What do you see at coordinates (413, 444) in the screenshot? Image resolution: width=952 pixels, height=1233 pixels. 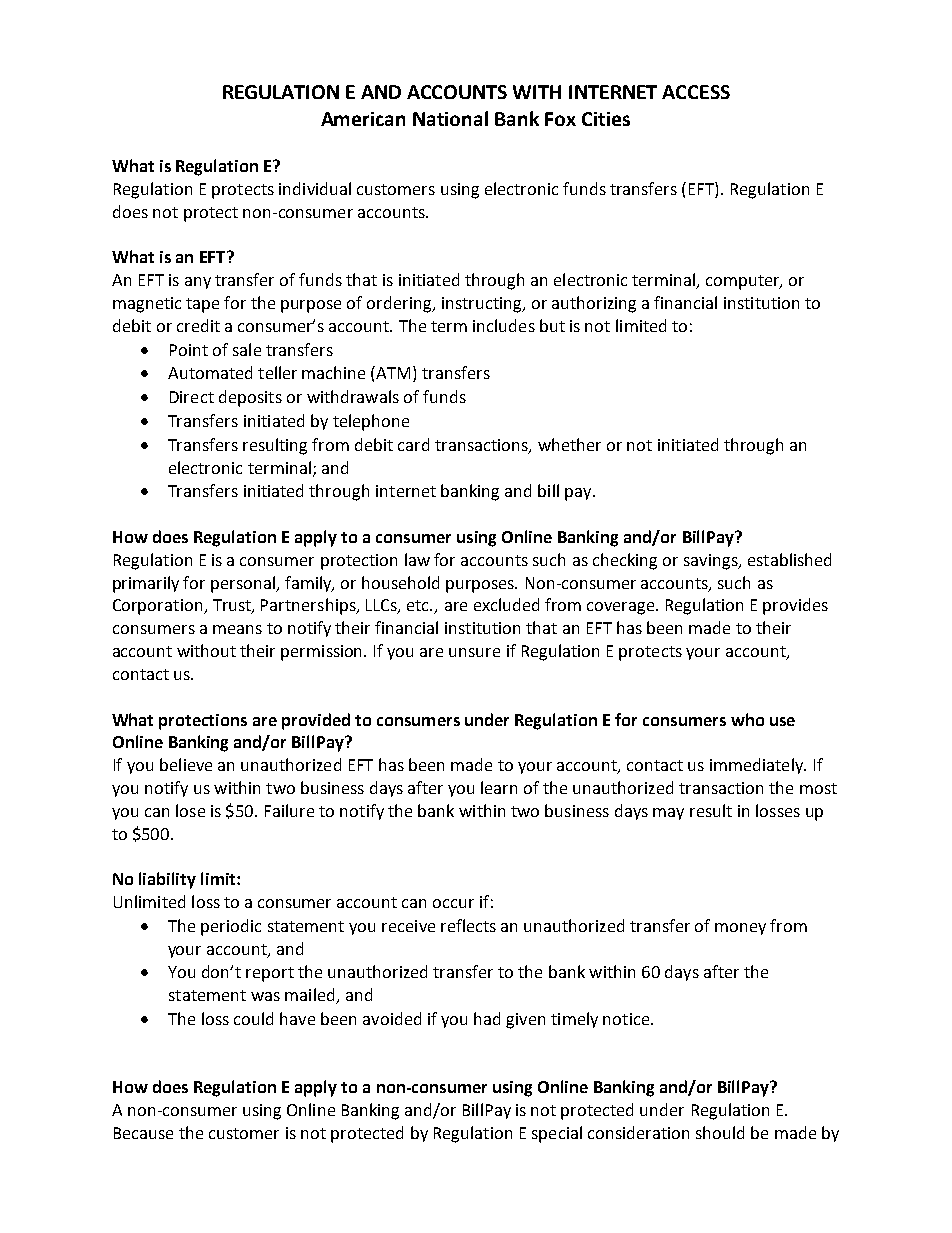 I see `card` at bounding box center [413, 444].
